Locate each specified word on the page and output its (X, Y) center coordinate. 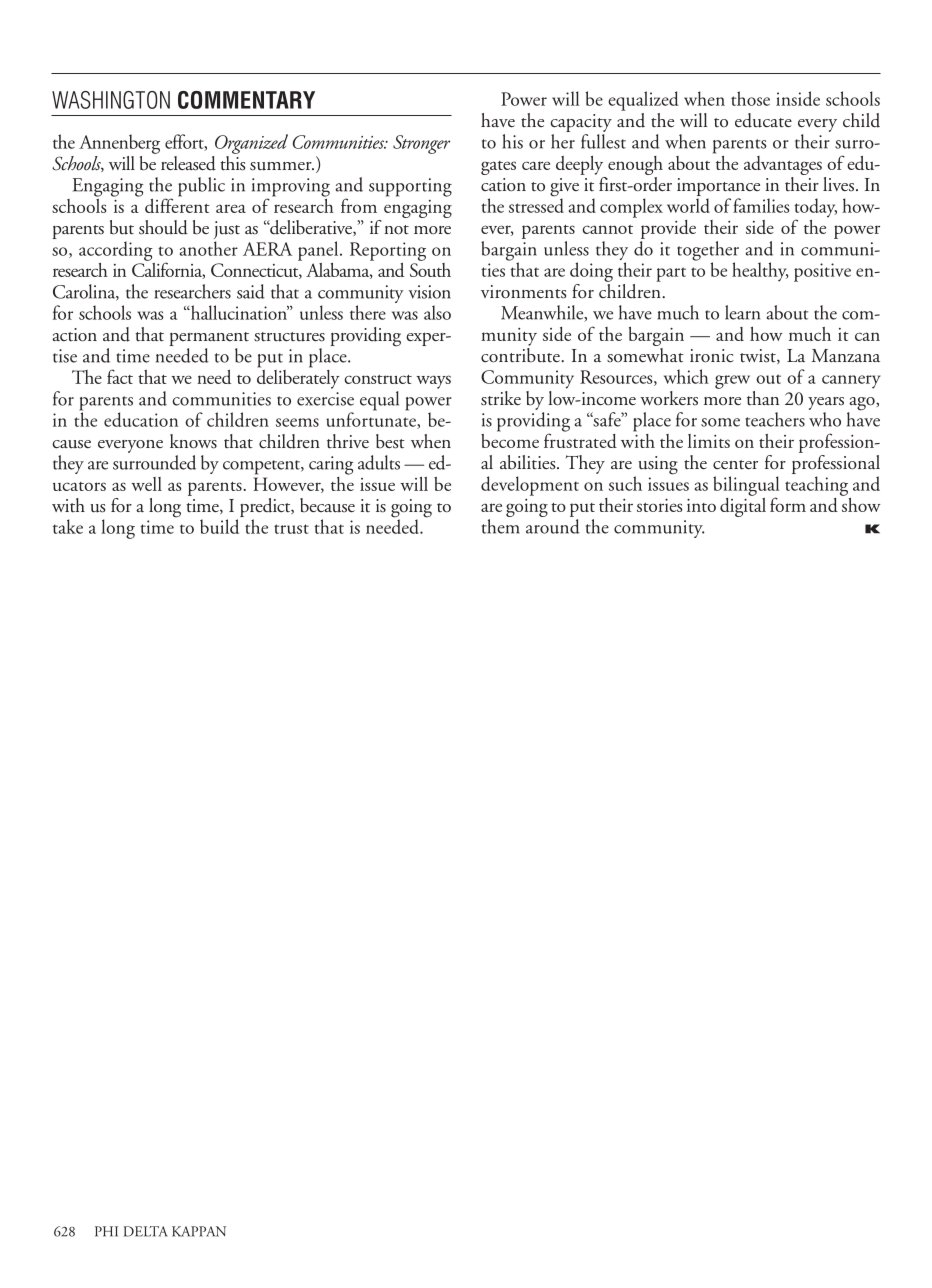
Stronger (421, 144)
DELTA (146, 1231)
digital (743, 506)
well (146, 484)
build (219, 526)
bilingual (746, 487)
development (530, 486)
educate (763, 120)
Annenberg (119, 144)
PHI (106, 1231)
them (501, 526)
